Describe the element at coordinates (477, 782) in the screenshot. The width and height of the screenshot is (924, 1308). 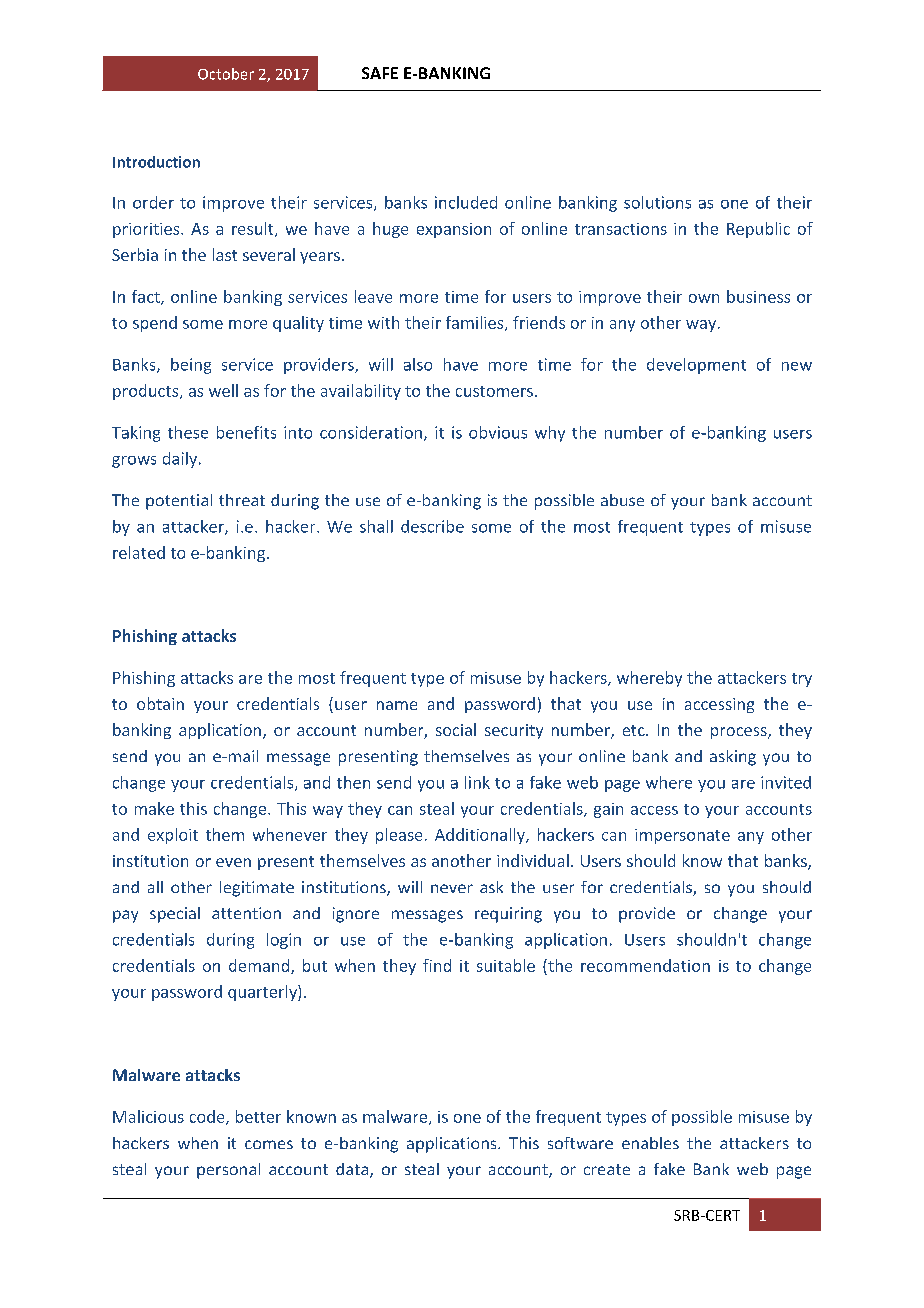
I see `link` at that location.
